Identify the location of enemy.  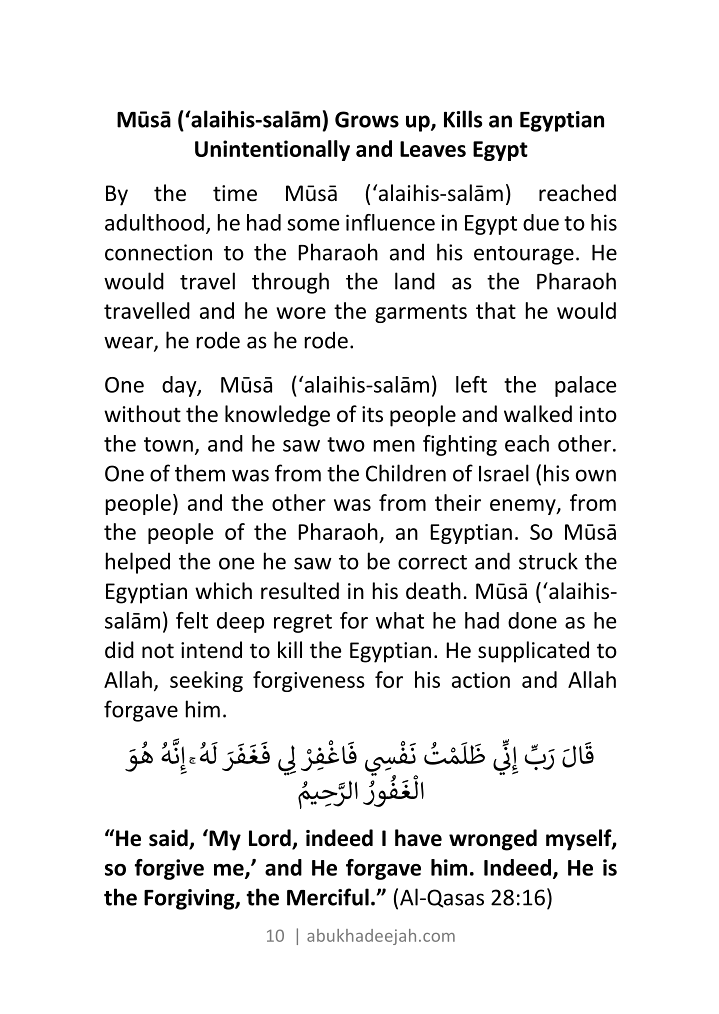
(524, 507).
